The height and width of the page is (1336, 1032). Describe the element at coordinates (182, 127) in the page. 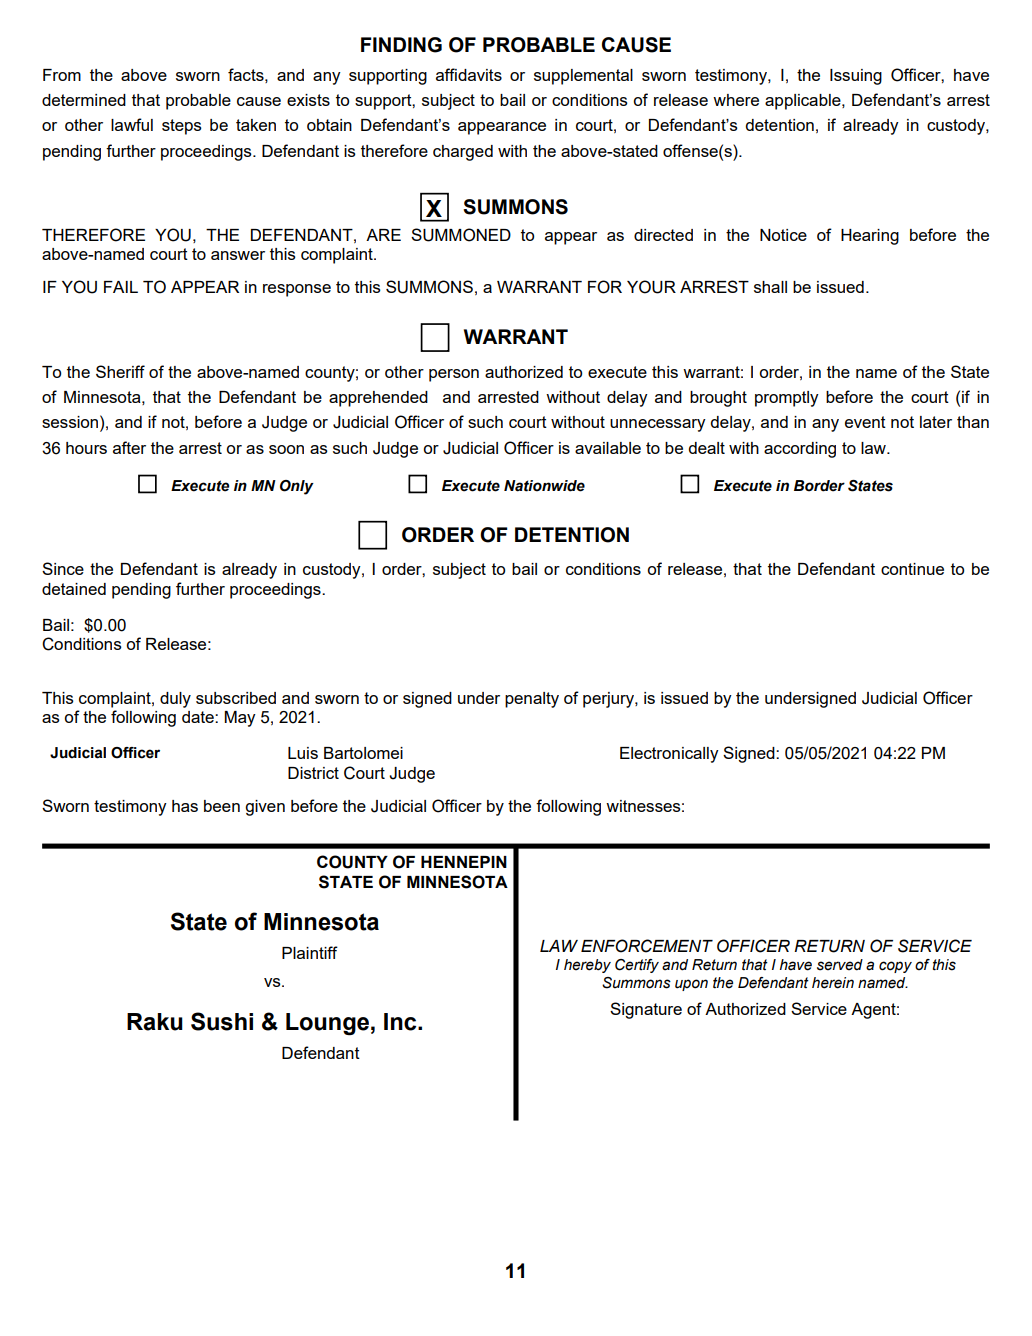

I see `steps` at that location.
